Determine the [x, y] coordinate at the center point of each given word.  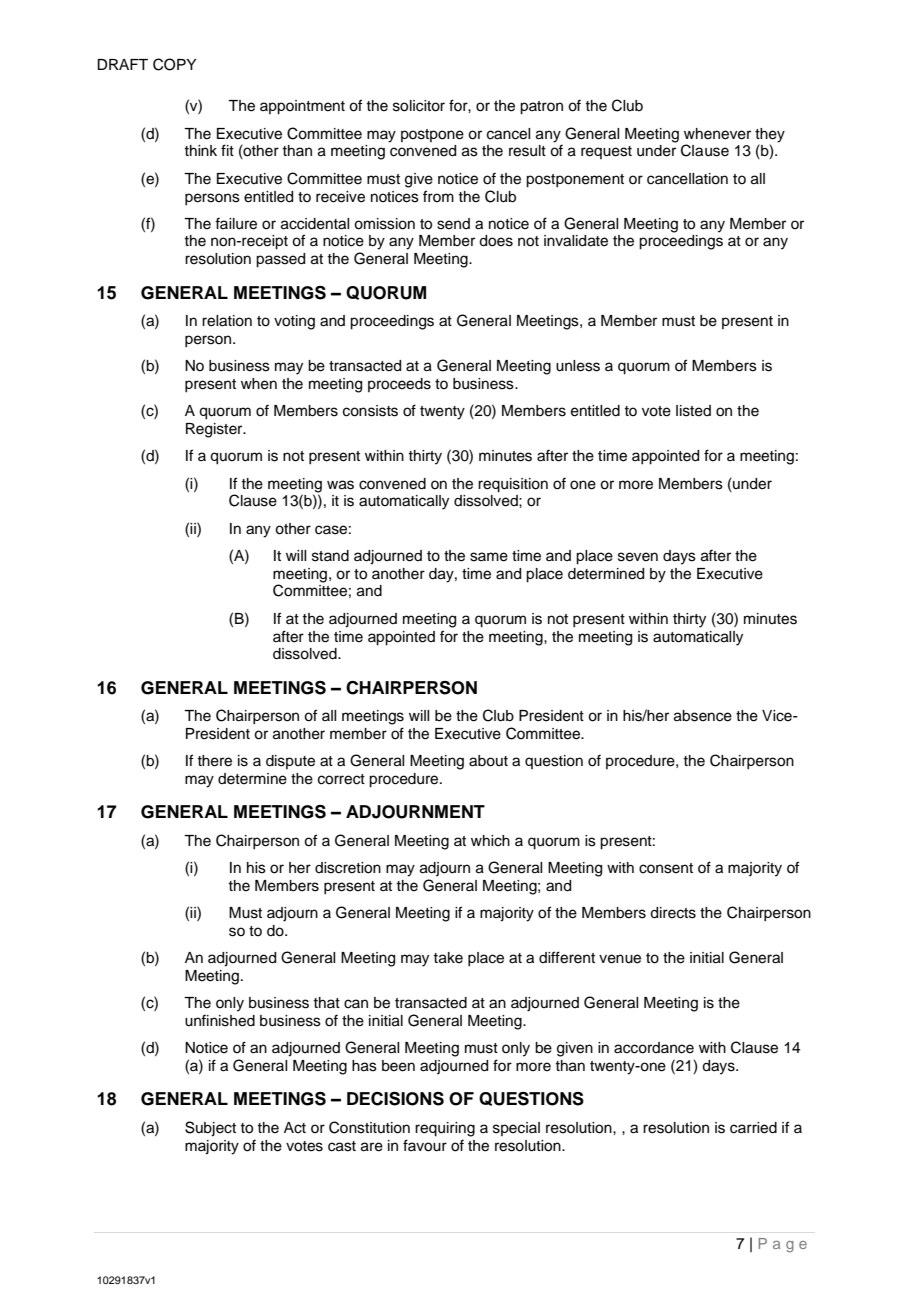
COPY [174, 64]
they [770, 135]
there [214, 761]
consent [666, 868]
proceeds [399, 385]
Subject [210, 1129]
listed [693, 411]
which [490, 841]
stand [330, 556]
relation [227, 321]
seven [638, 557]
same [489, 557]
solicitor [419, 106]
